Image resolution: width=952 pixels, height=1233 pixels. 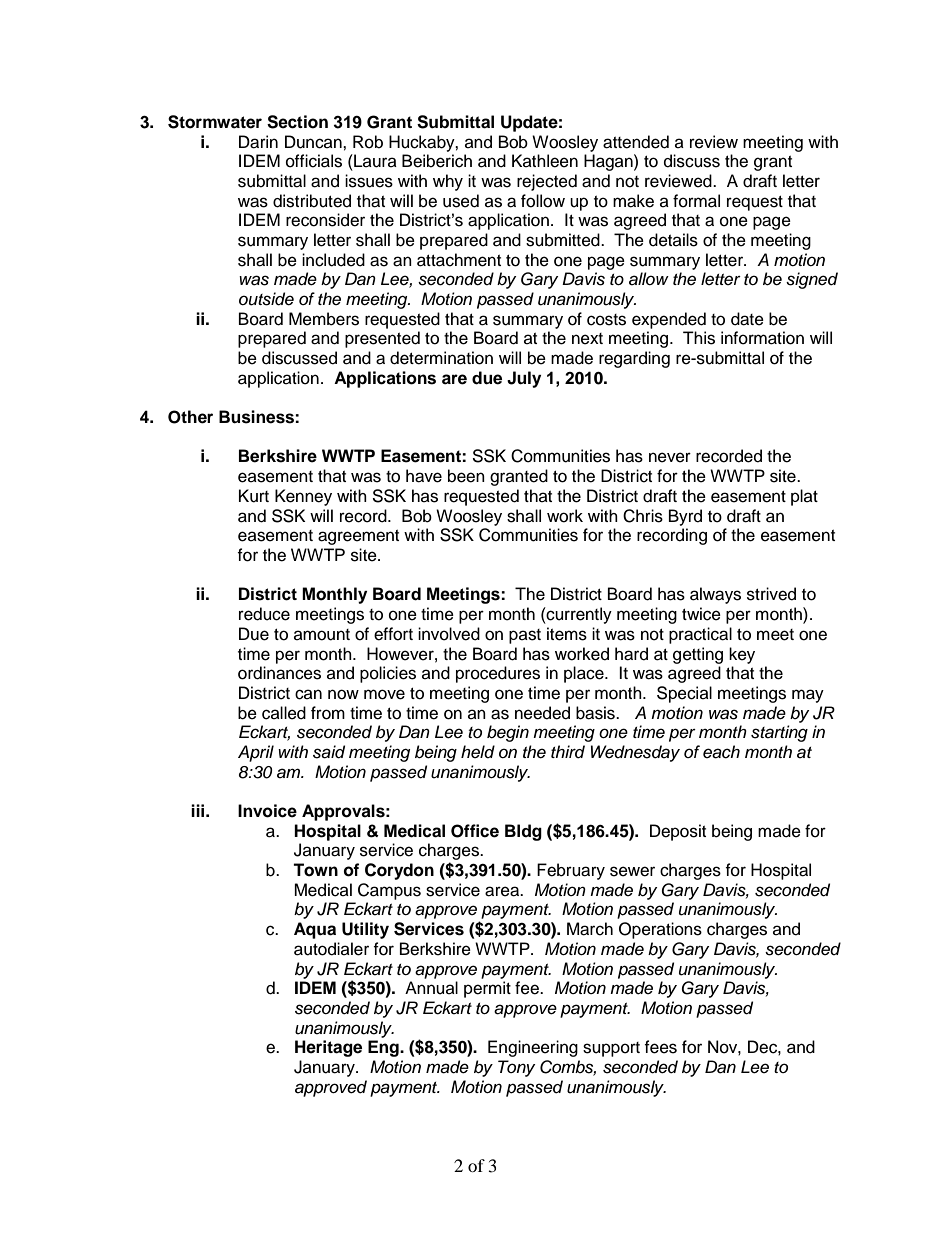 What do you see at coordinates (466, 476) in the document?
I see `been` at bounding box center [466, 476].
